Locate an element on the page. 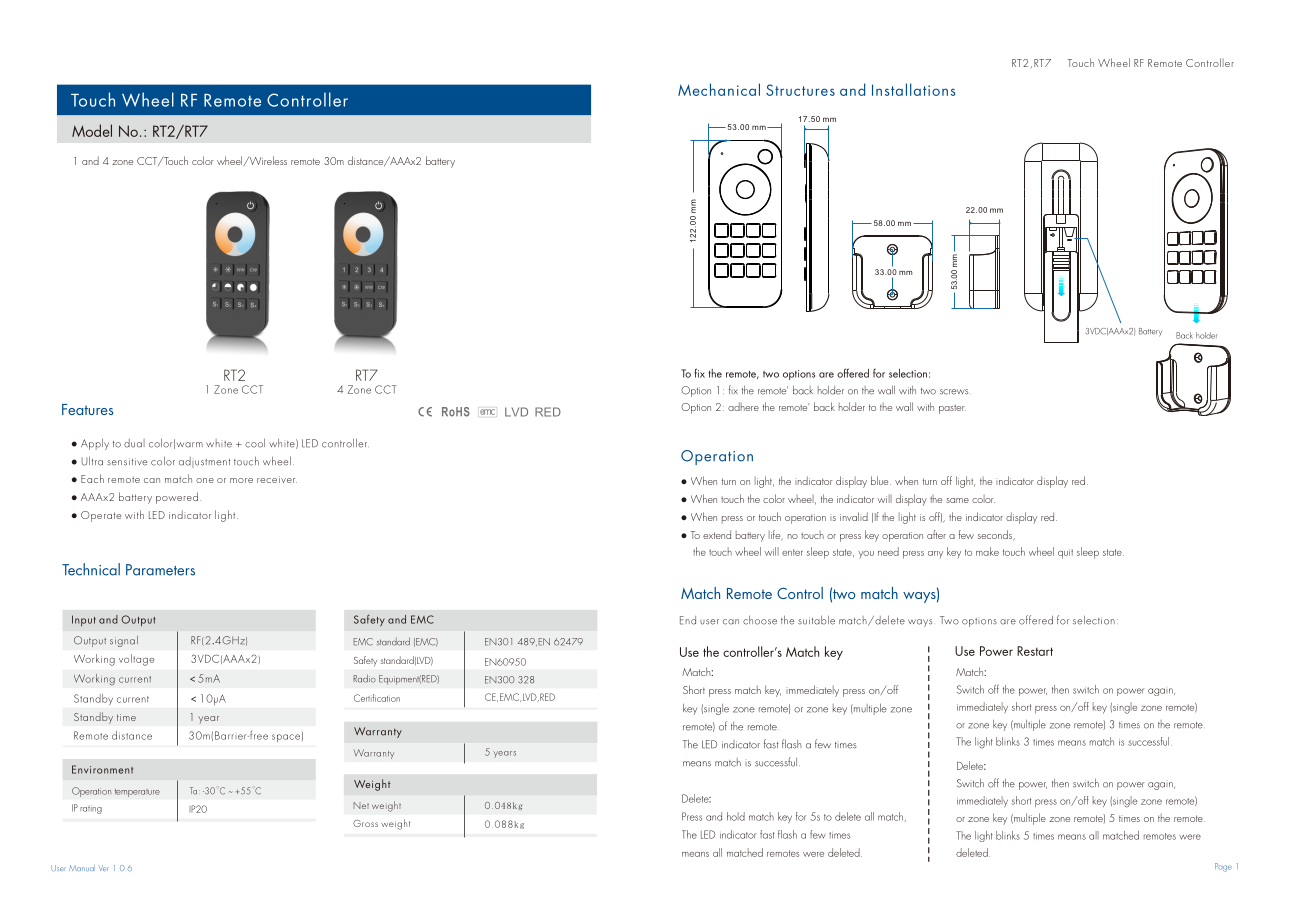 This page has height=924, width=1296. extend is located at coordinates (717, 534).
